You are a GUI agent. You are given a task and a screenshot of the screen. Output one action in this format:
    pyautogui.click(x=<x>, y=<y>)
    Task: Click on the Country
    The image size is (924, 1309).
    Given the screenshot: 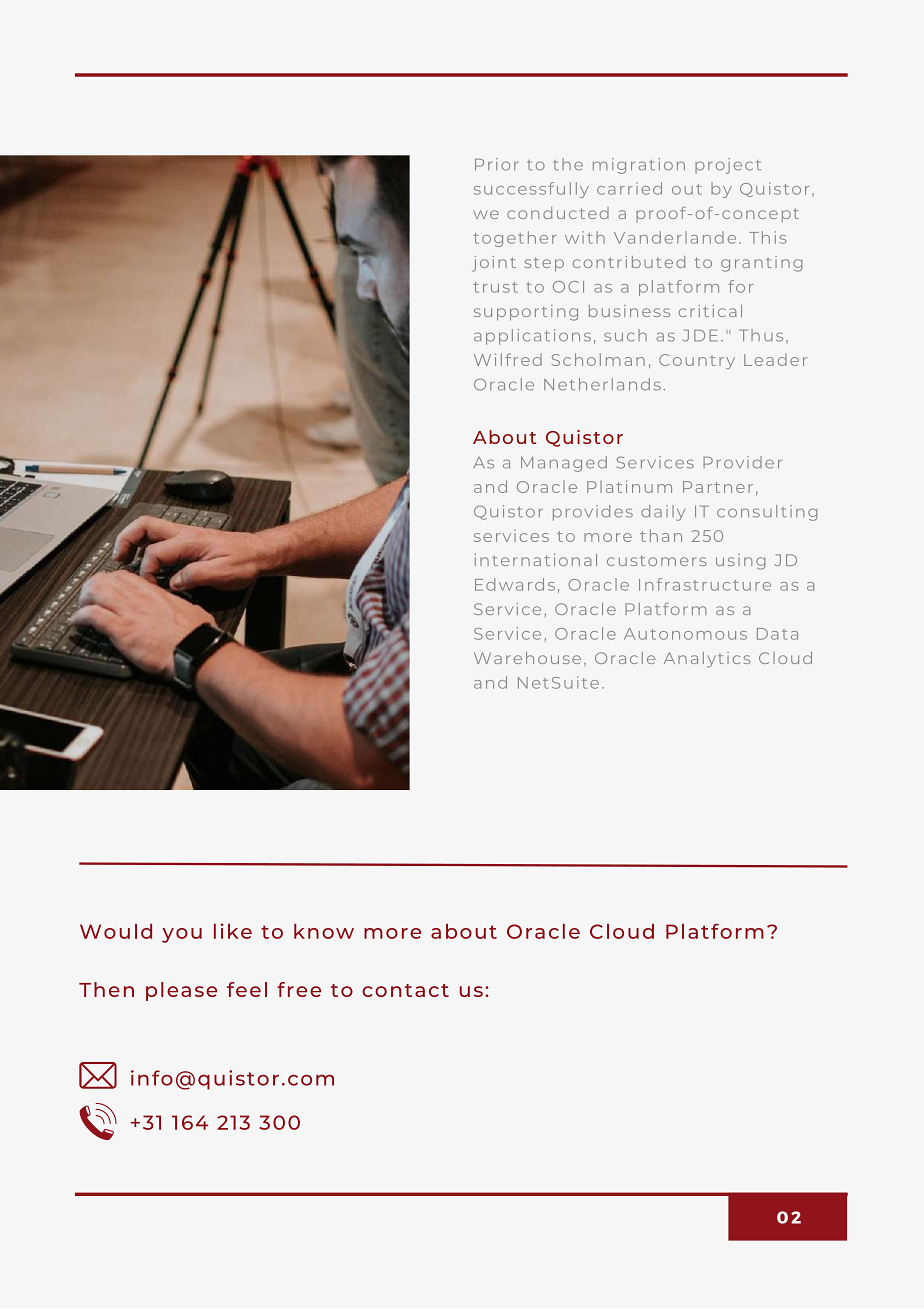 What is the action you would take?
    pyautogui.click(x=697, y=361)
